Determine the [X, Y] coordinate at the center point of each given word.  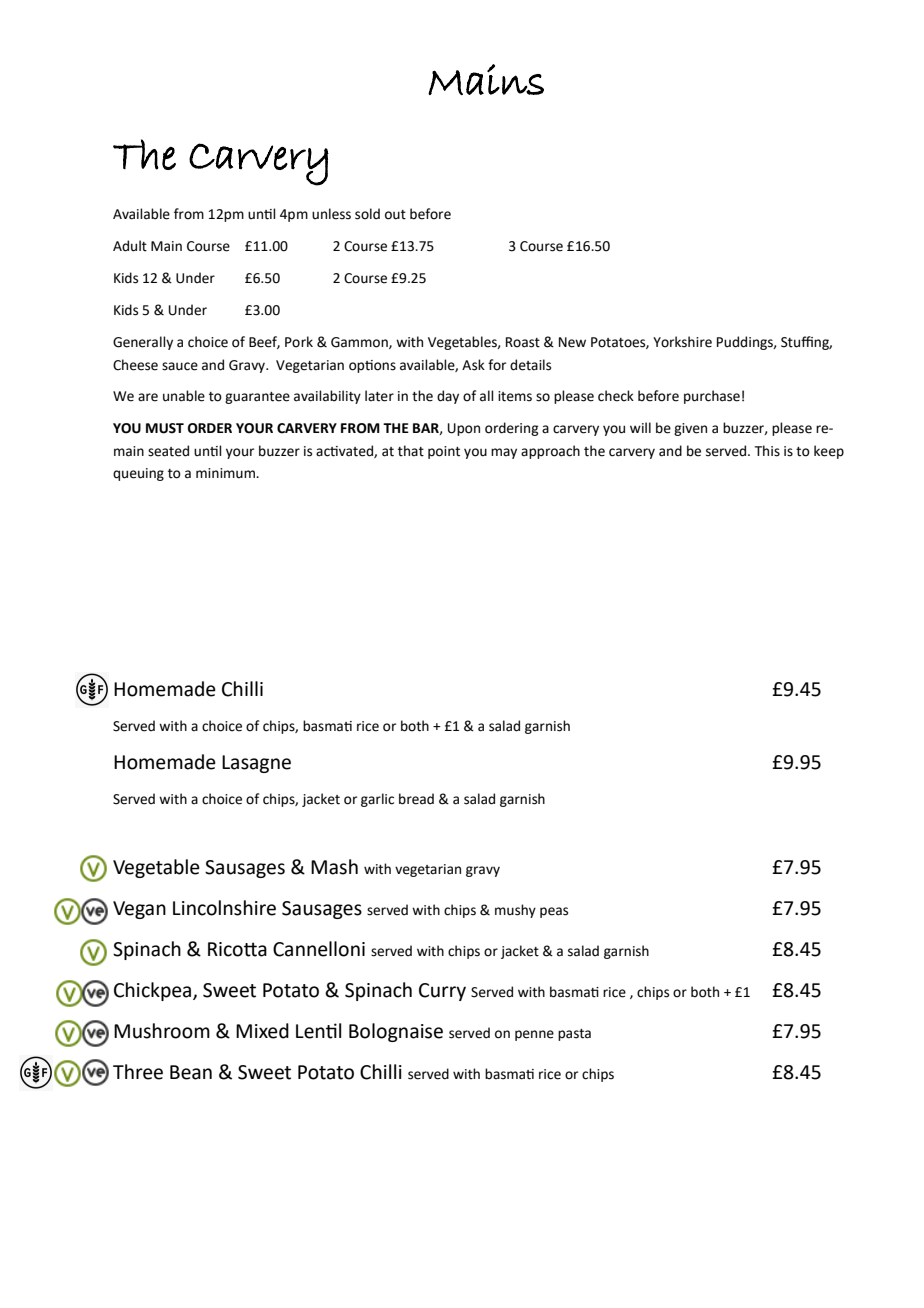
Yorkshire [682, 342]
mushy [515, 911]
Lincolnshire [224, 908]
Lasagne [256, 764]
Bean [191, 1072]
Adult [130, 246]
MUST [165, 428]
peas [554, 912]
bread [416, 799]
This [767, 451]
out [395, 215]
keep [829, 452]
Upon [464, 429]
